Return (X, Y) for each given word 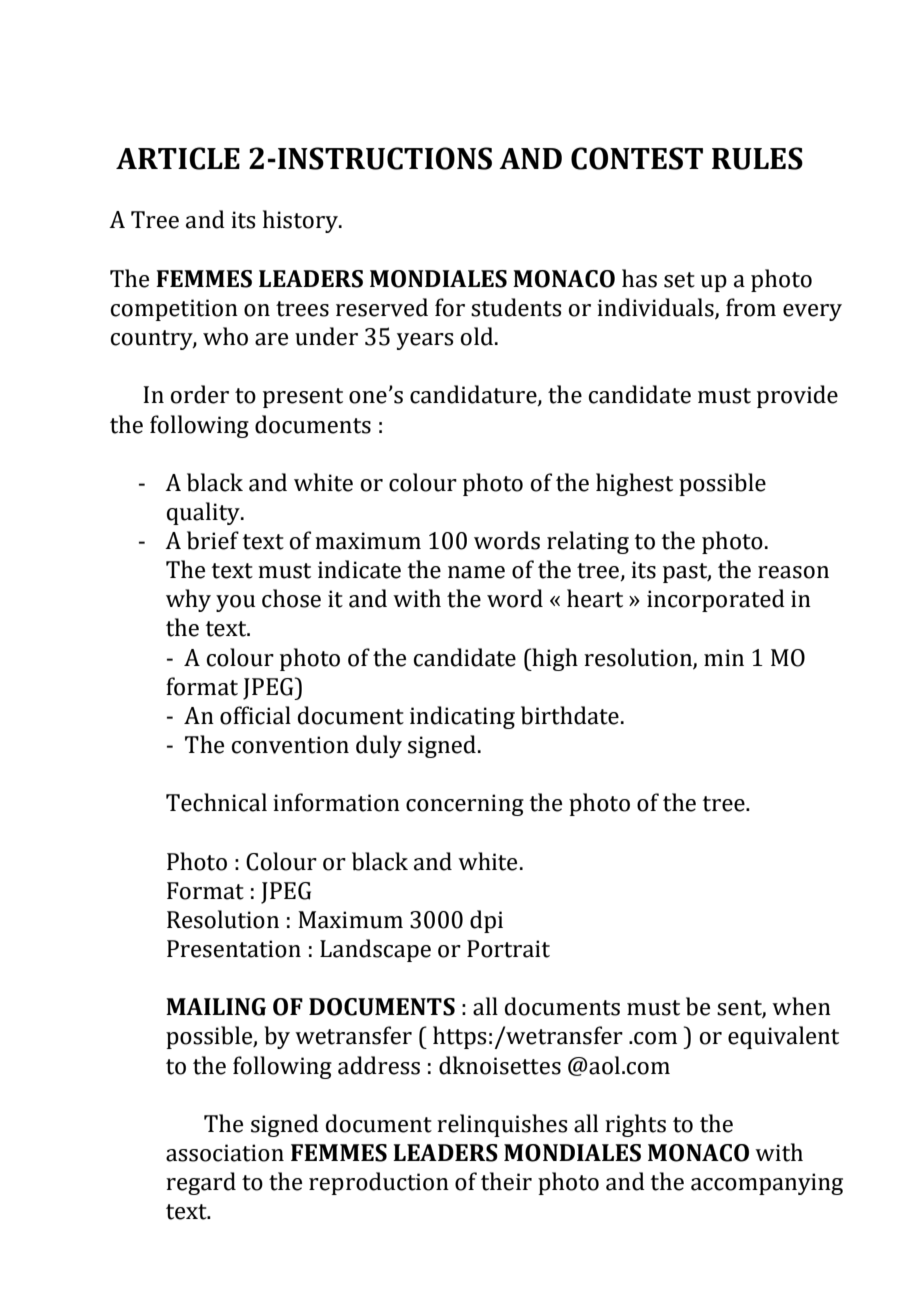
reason (793, 572)
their (506, 1181)
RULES (757, 158)
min (724, 657)
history (301, 221)
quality (204, 513)
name (476, 572)
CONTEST (637, 158)
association (225, 1153)
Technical (216, 802)
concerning (465, 805)
